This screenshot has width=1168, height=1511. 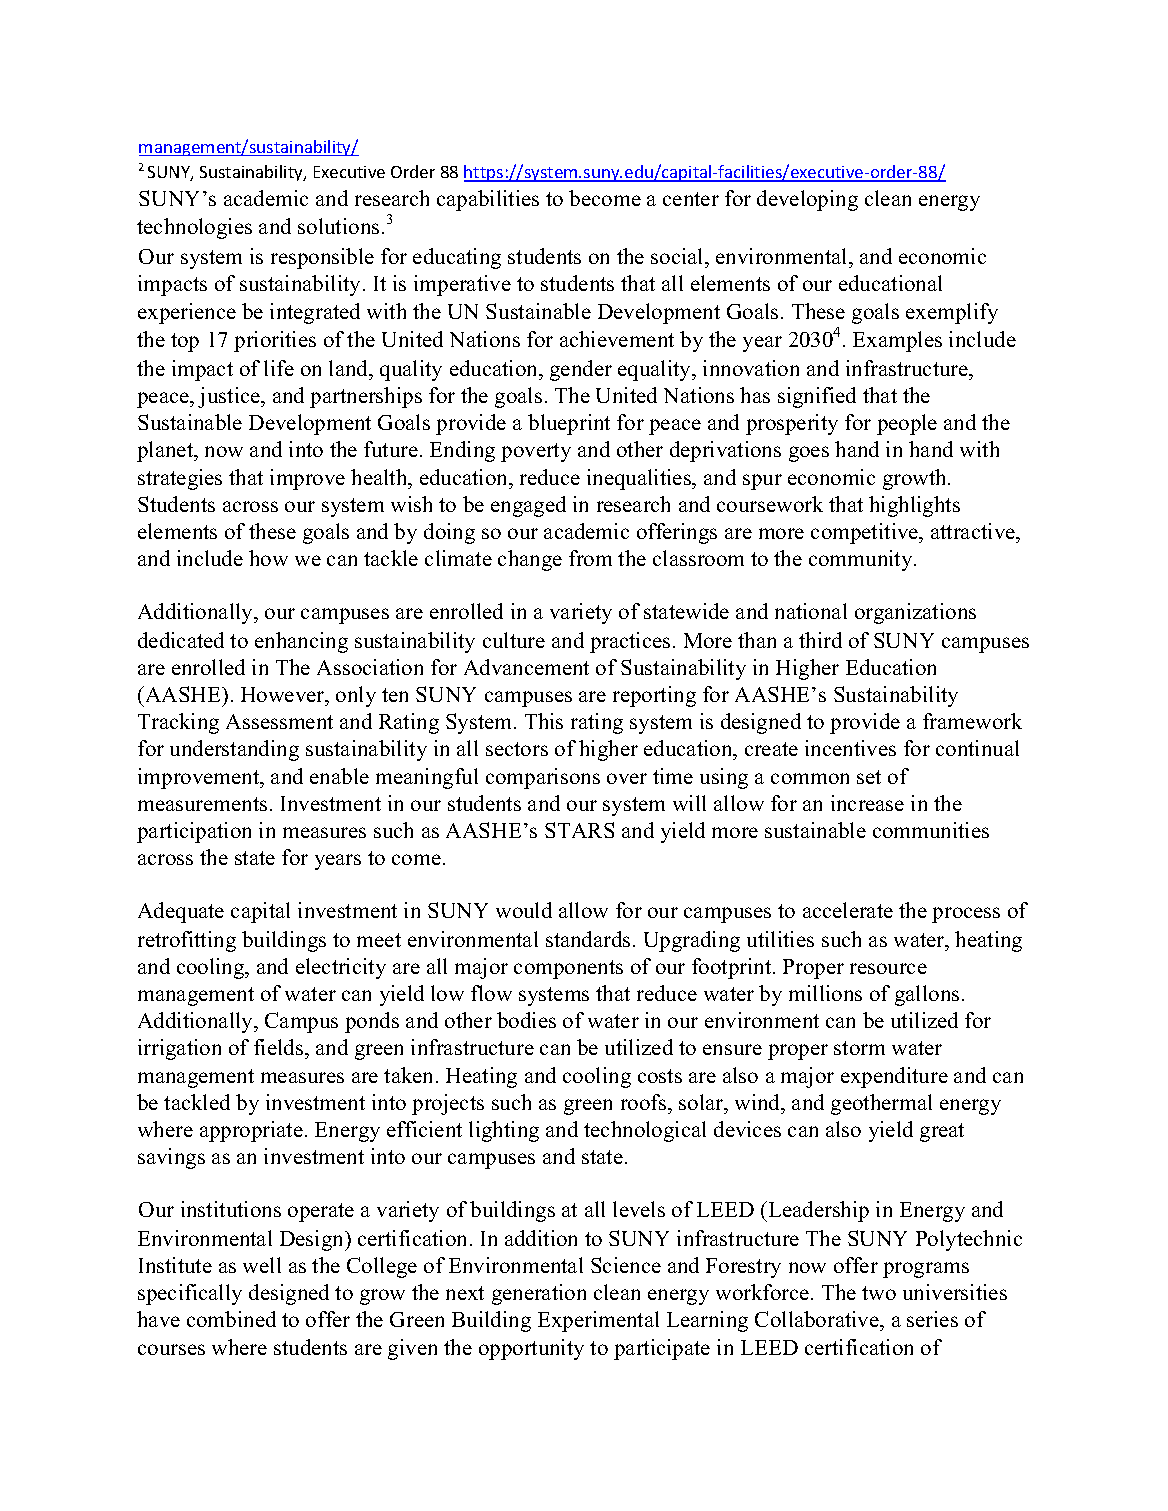 I want to click on capabilities, so click(x=488, y=200).
